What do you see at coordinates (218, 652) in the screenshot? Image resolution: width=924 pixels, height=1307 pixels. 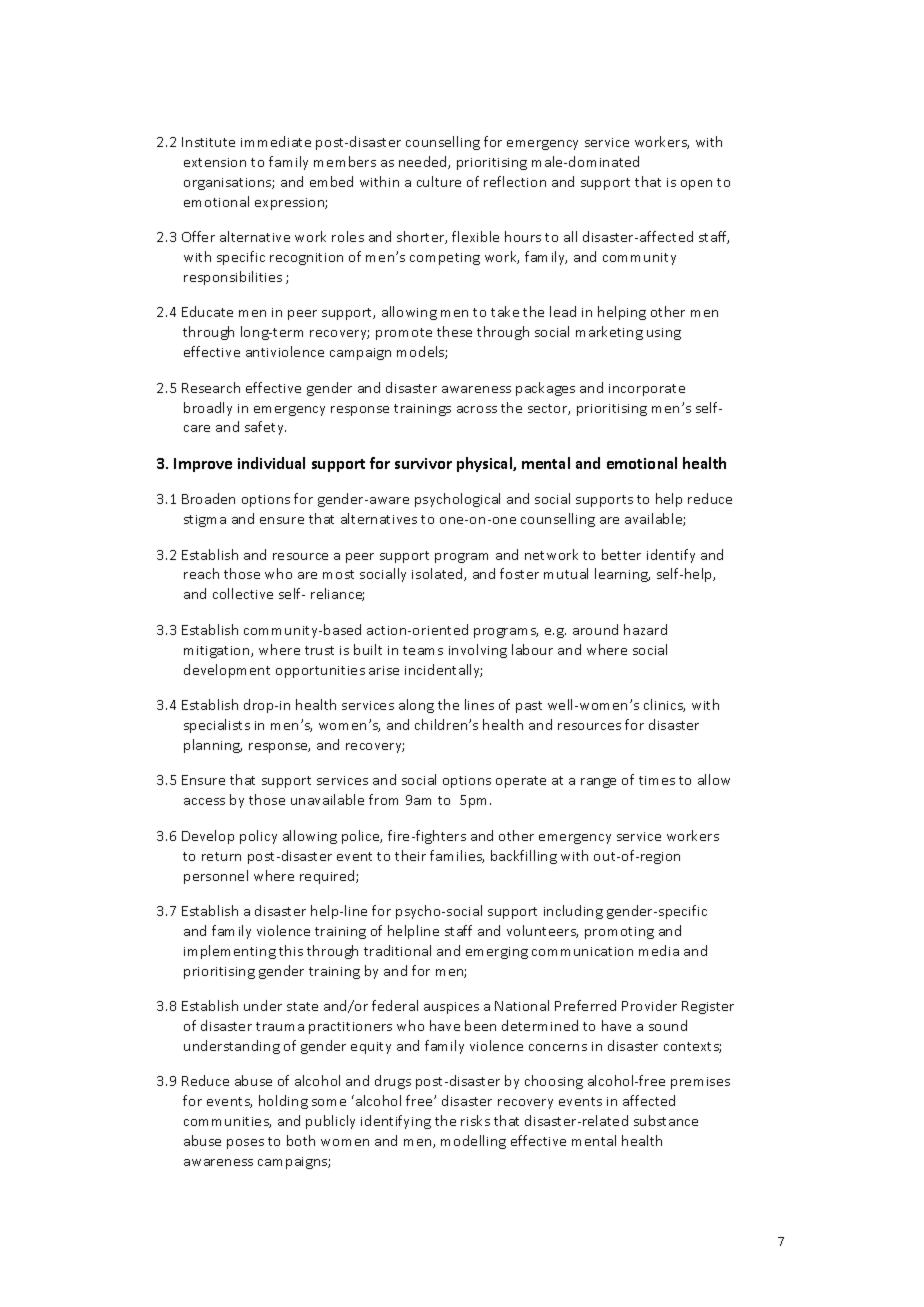 I see `mitigation` at bounding box center [218, 652].
